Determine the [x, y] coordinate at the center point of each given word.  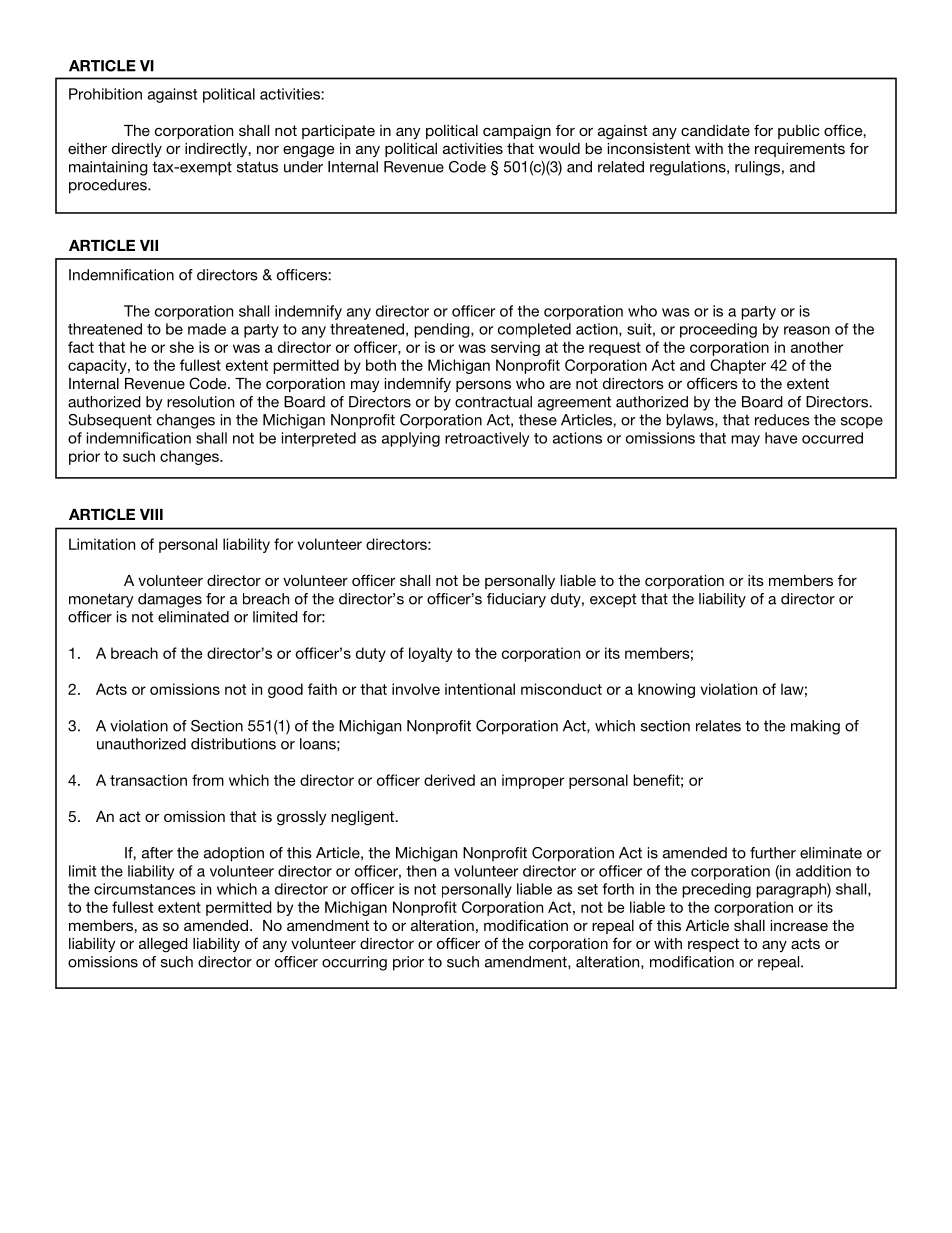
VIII [151, 514]
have [781, 438]
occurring [354, 963]
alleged [163, 945]
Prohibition [105, 94]
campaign [517, 132]
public [799, 132]
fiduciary [516, 600]
